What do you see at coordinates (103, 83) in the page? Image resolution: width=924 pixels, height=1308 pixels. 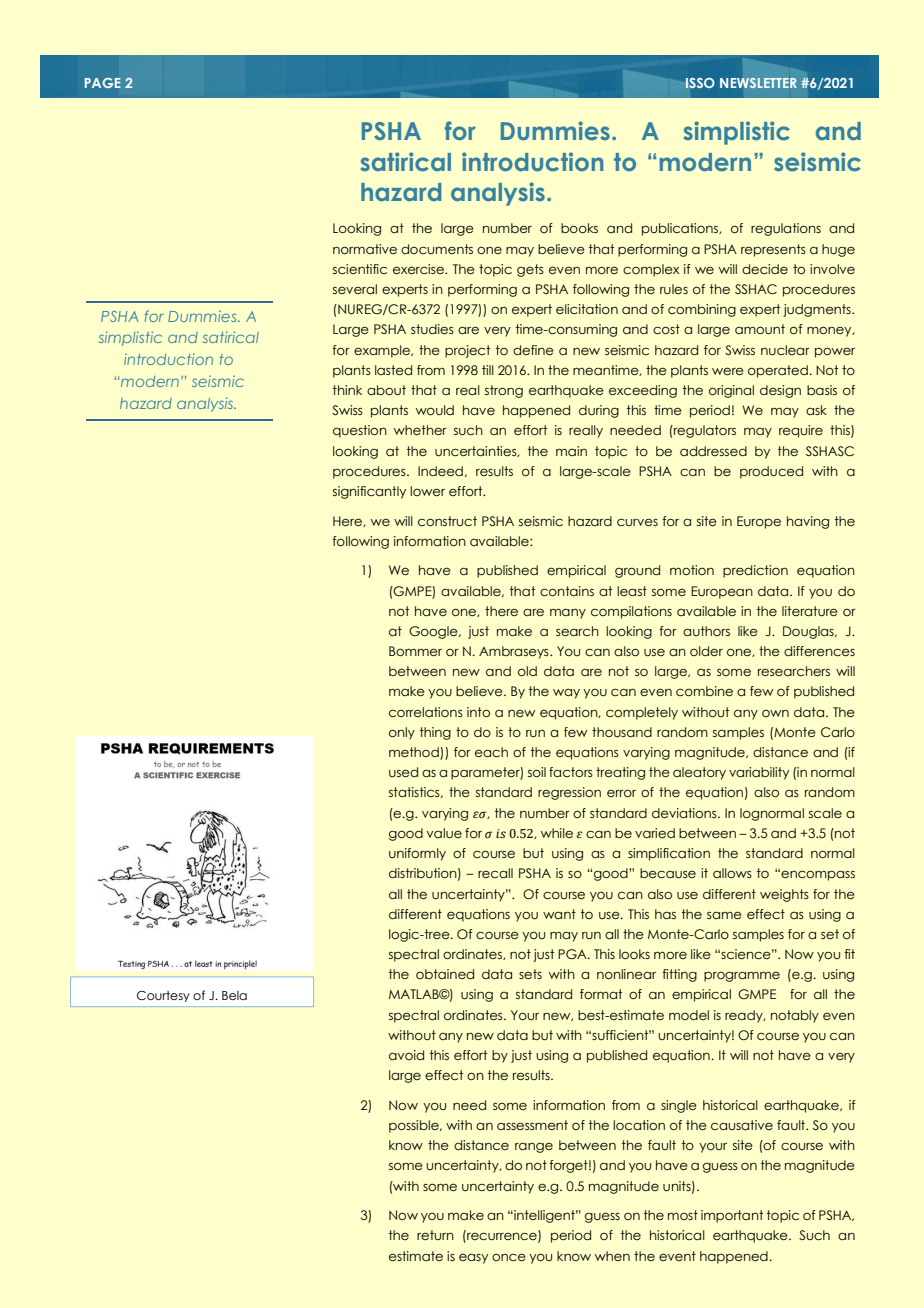 I see `PAGE` at bounding box center [103, 83].
